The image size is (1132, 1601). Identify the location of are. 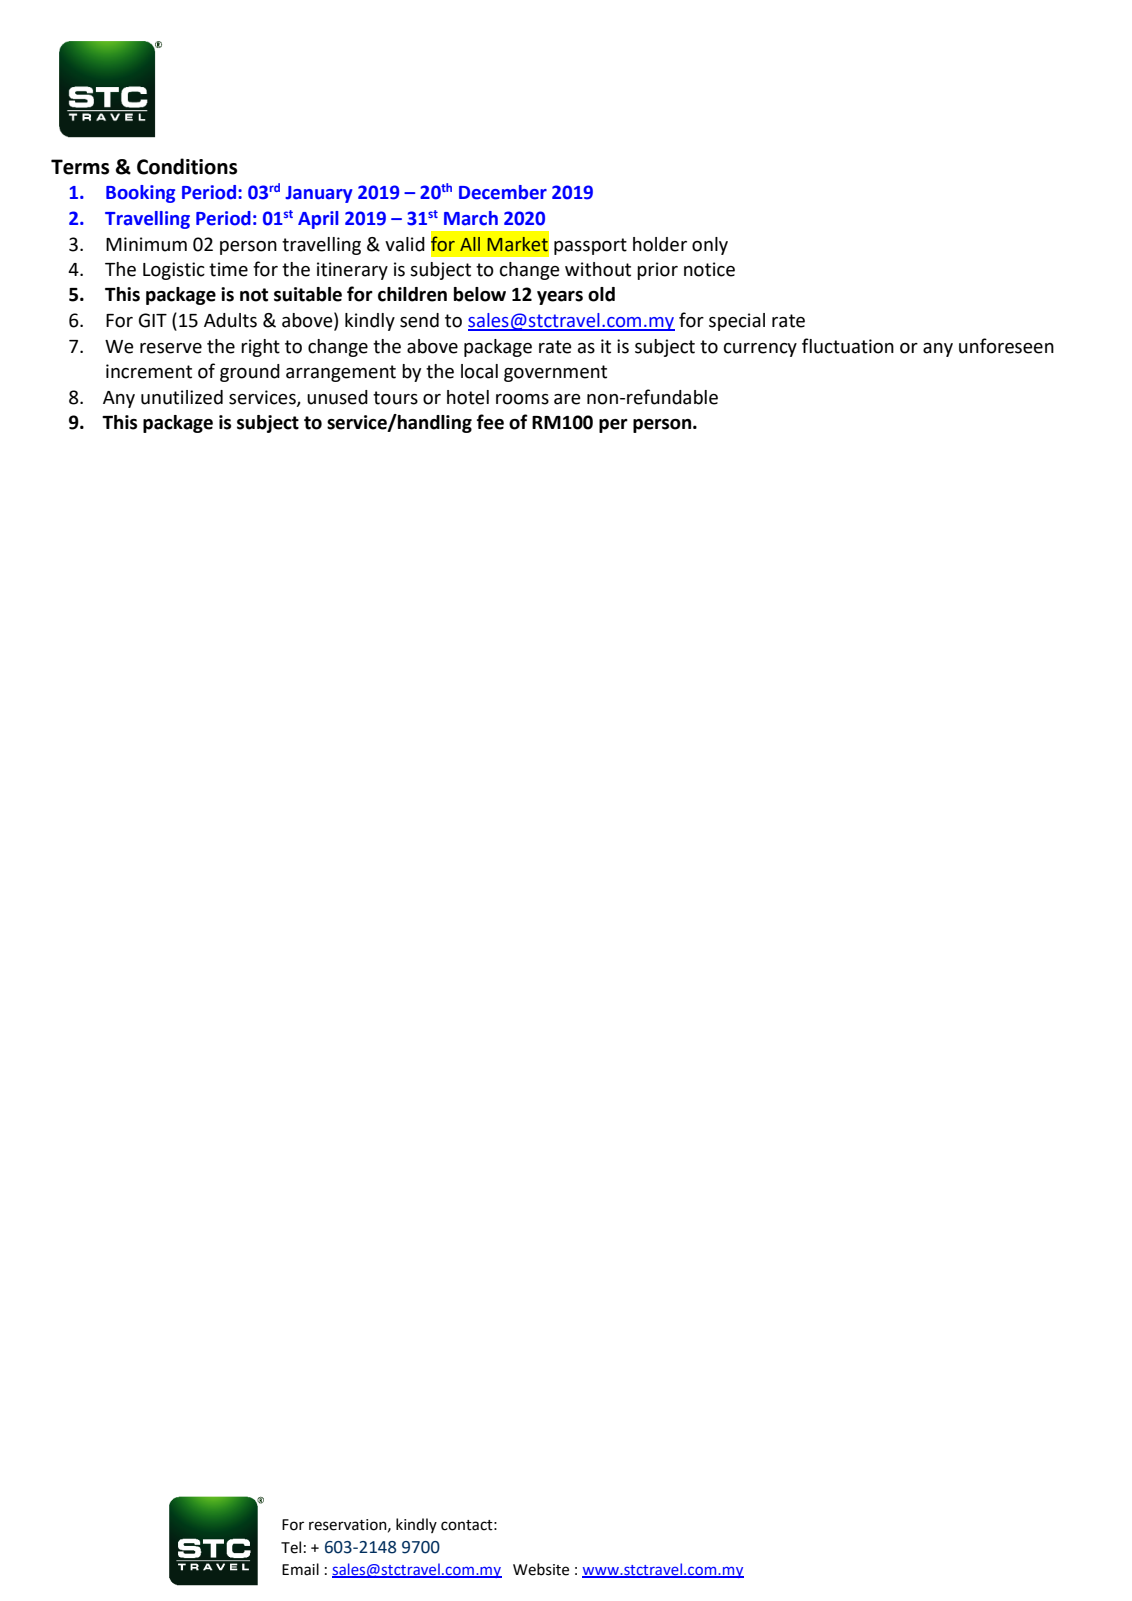
(567, 399).
